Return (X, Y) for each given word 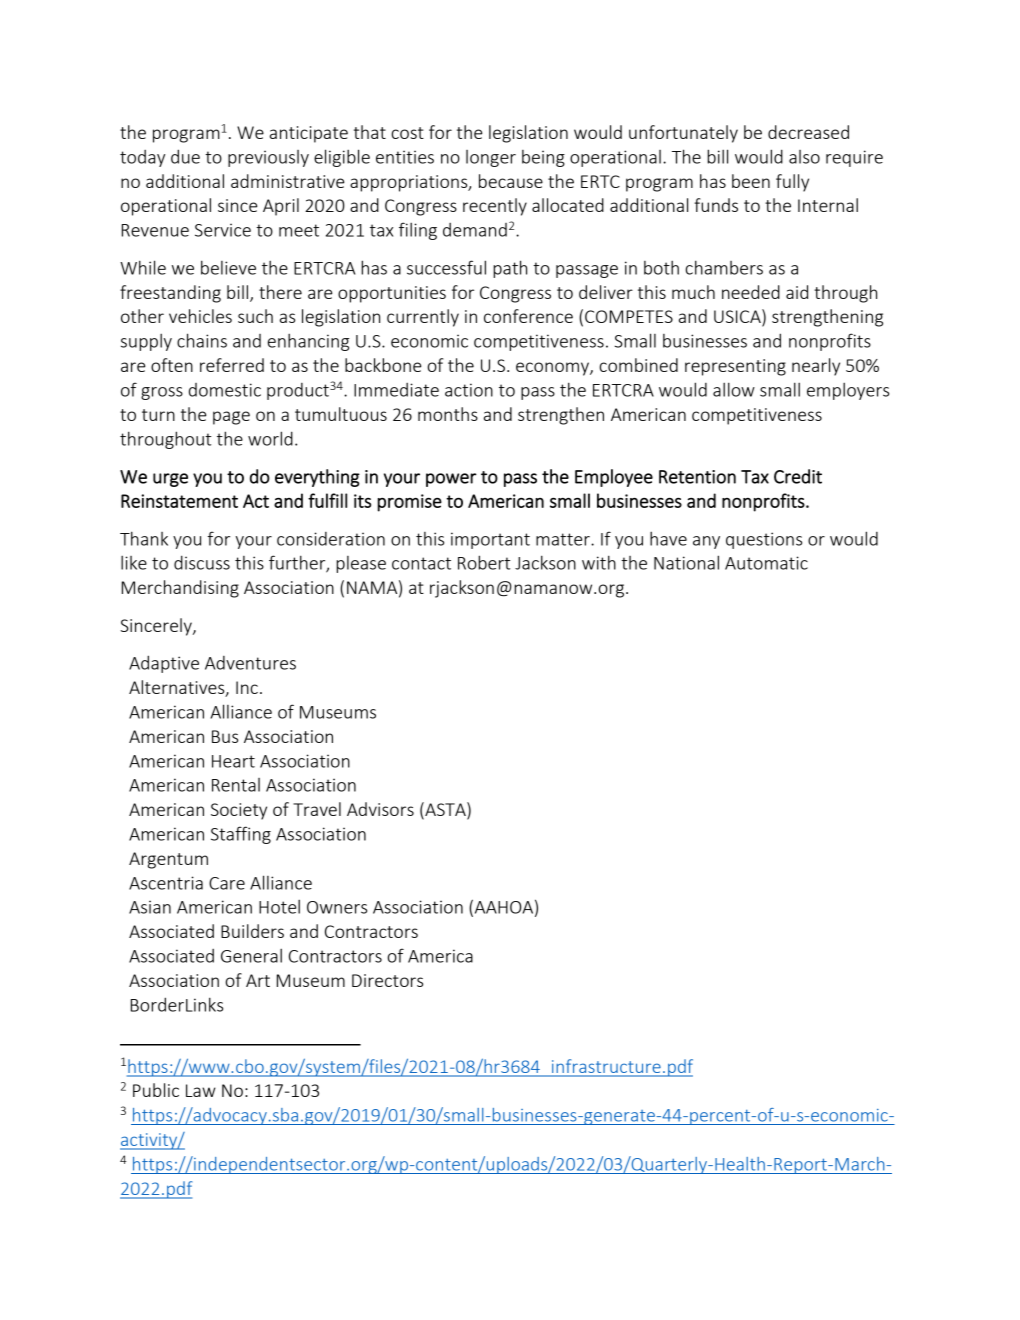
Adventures (250, 663)
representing (735, 367)
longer (491, 158)
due (185, 156)
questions (764, 540)
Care (227, 883)
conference (528, 316)
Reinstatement (179, 501)
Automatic (766, 563)
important (490, 540)
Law (201, 1090)
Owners (337, 907)
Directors (387, 980)
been (751, 181)
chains (202, 340)
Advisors (380, 809)
